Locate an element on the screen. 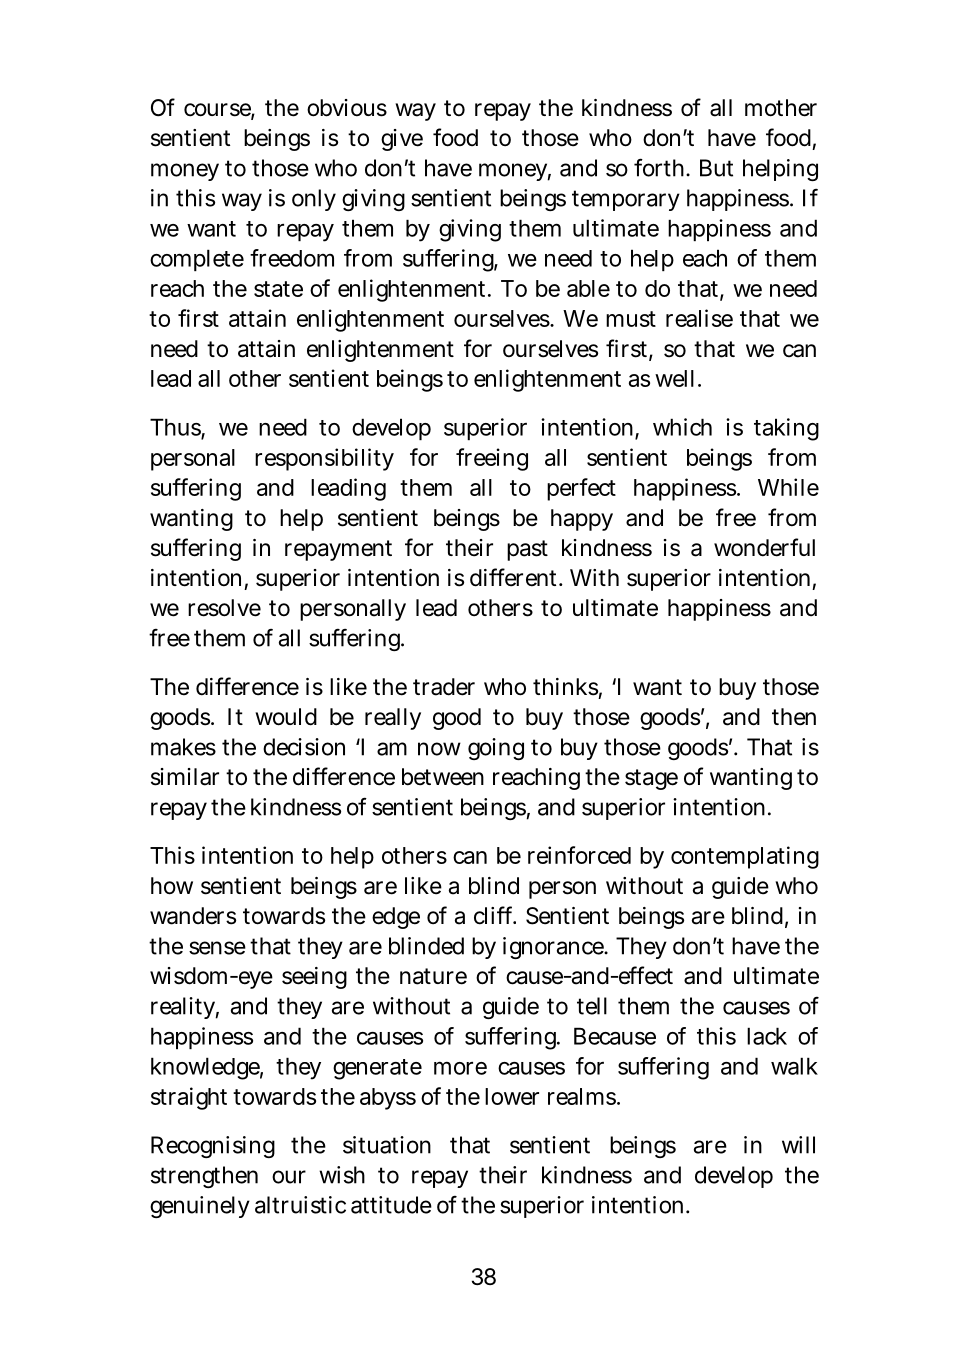 Image resolution: width=967 pixels, height=1372 pixels. But is located at coordinates (716, 168).
